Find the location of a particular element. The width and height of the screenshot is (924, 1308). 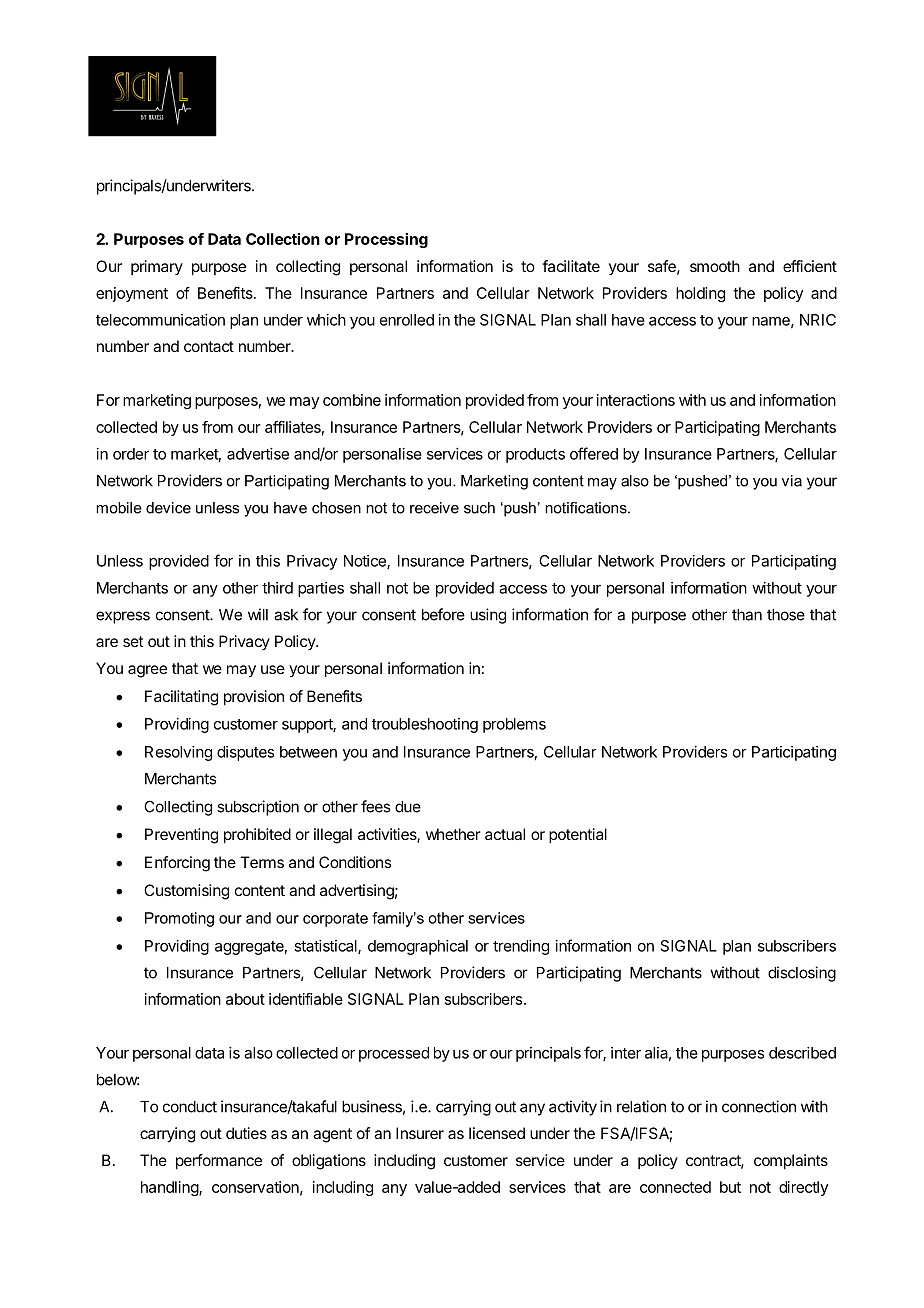

via is located at coordinates (792, 481).
